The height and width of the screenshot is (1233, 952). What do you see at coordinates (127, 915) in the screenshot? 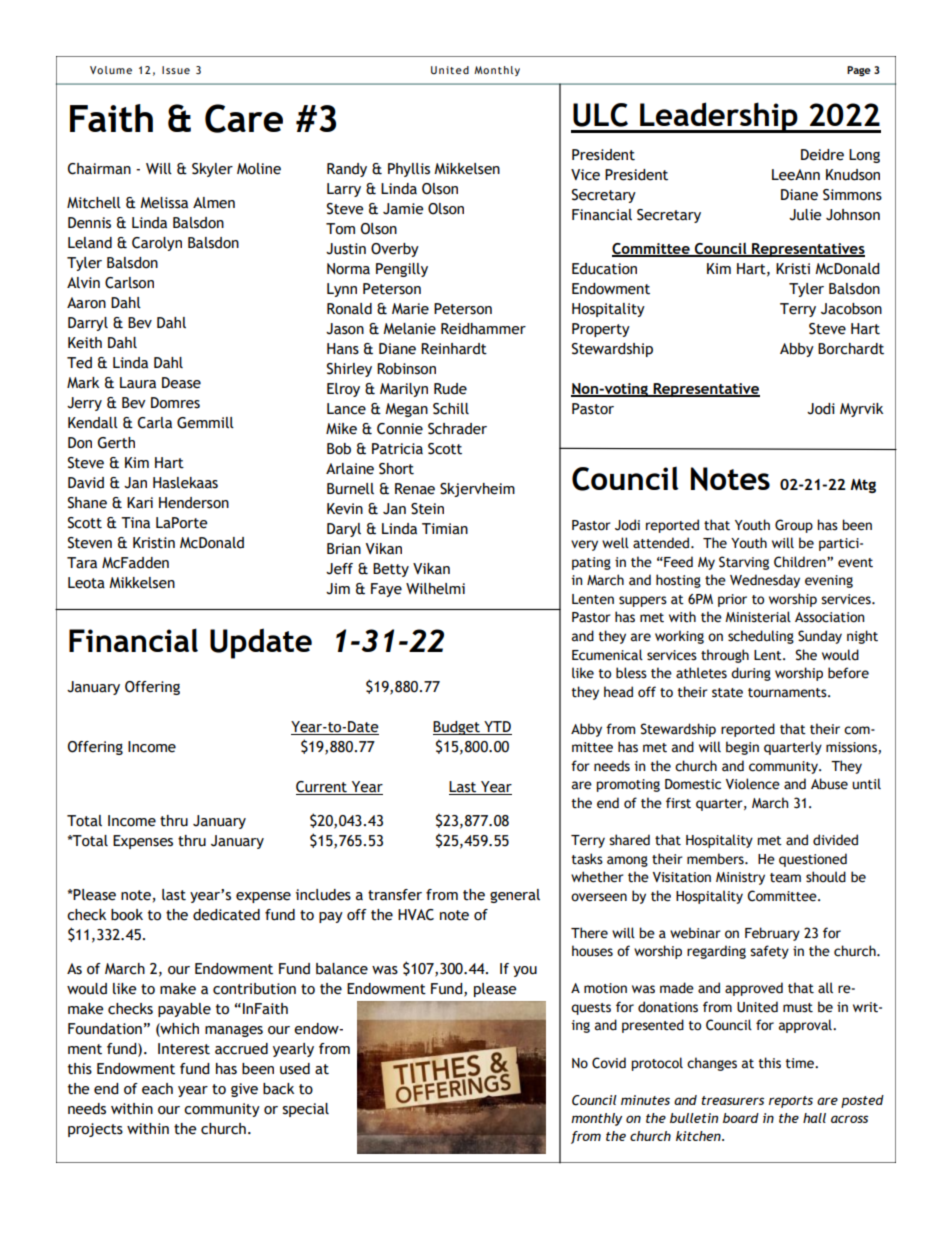
I see `book` at bounding box center [127, 915].
